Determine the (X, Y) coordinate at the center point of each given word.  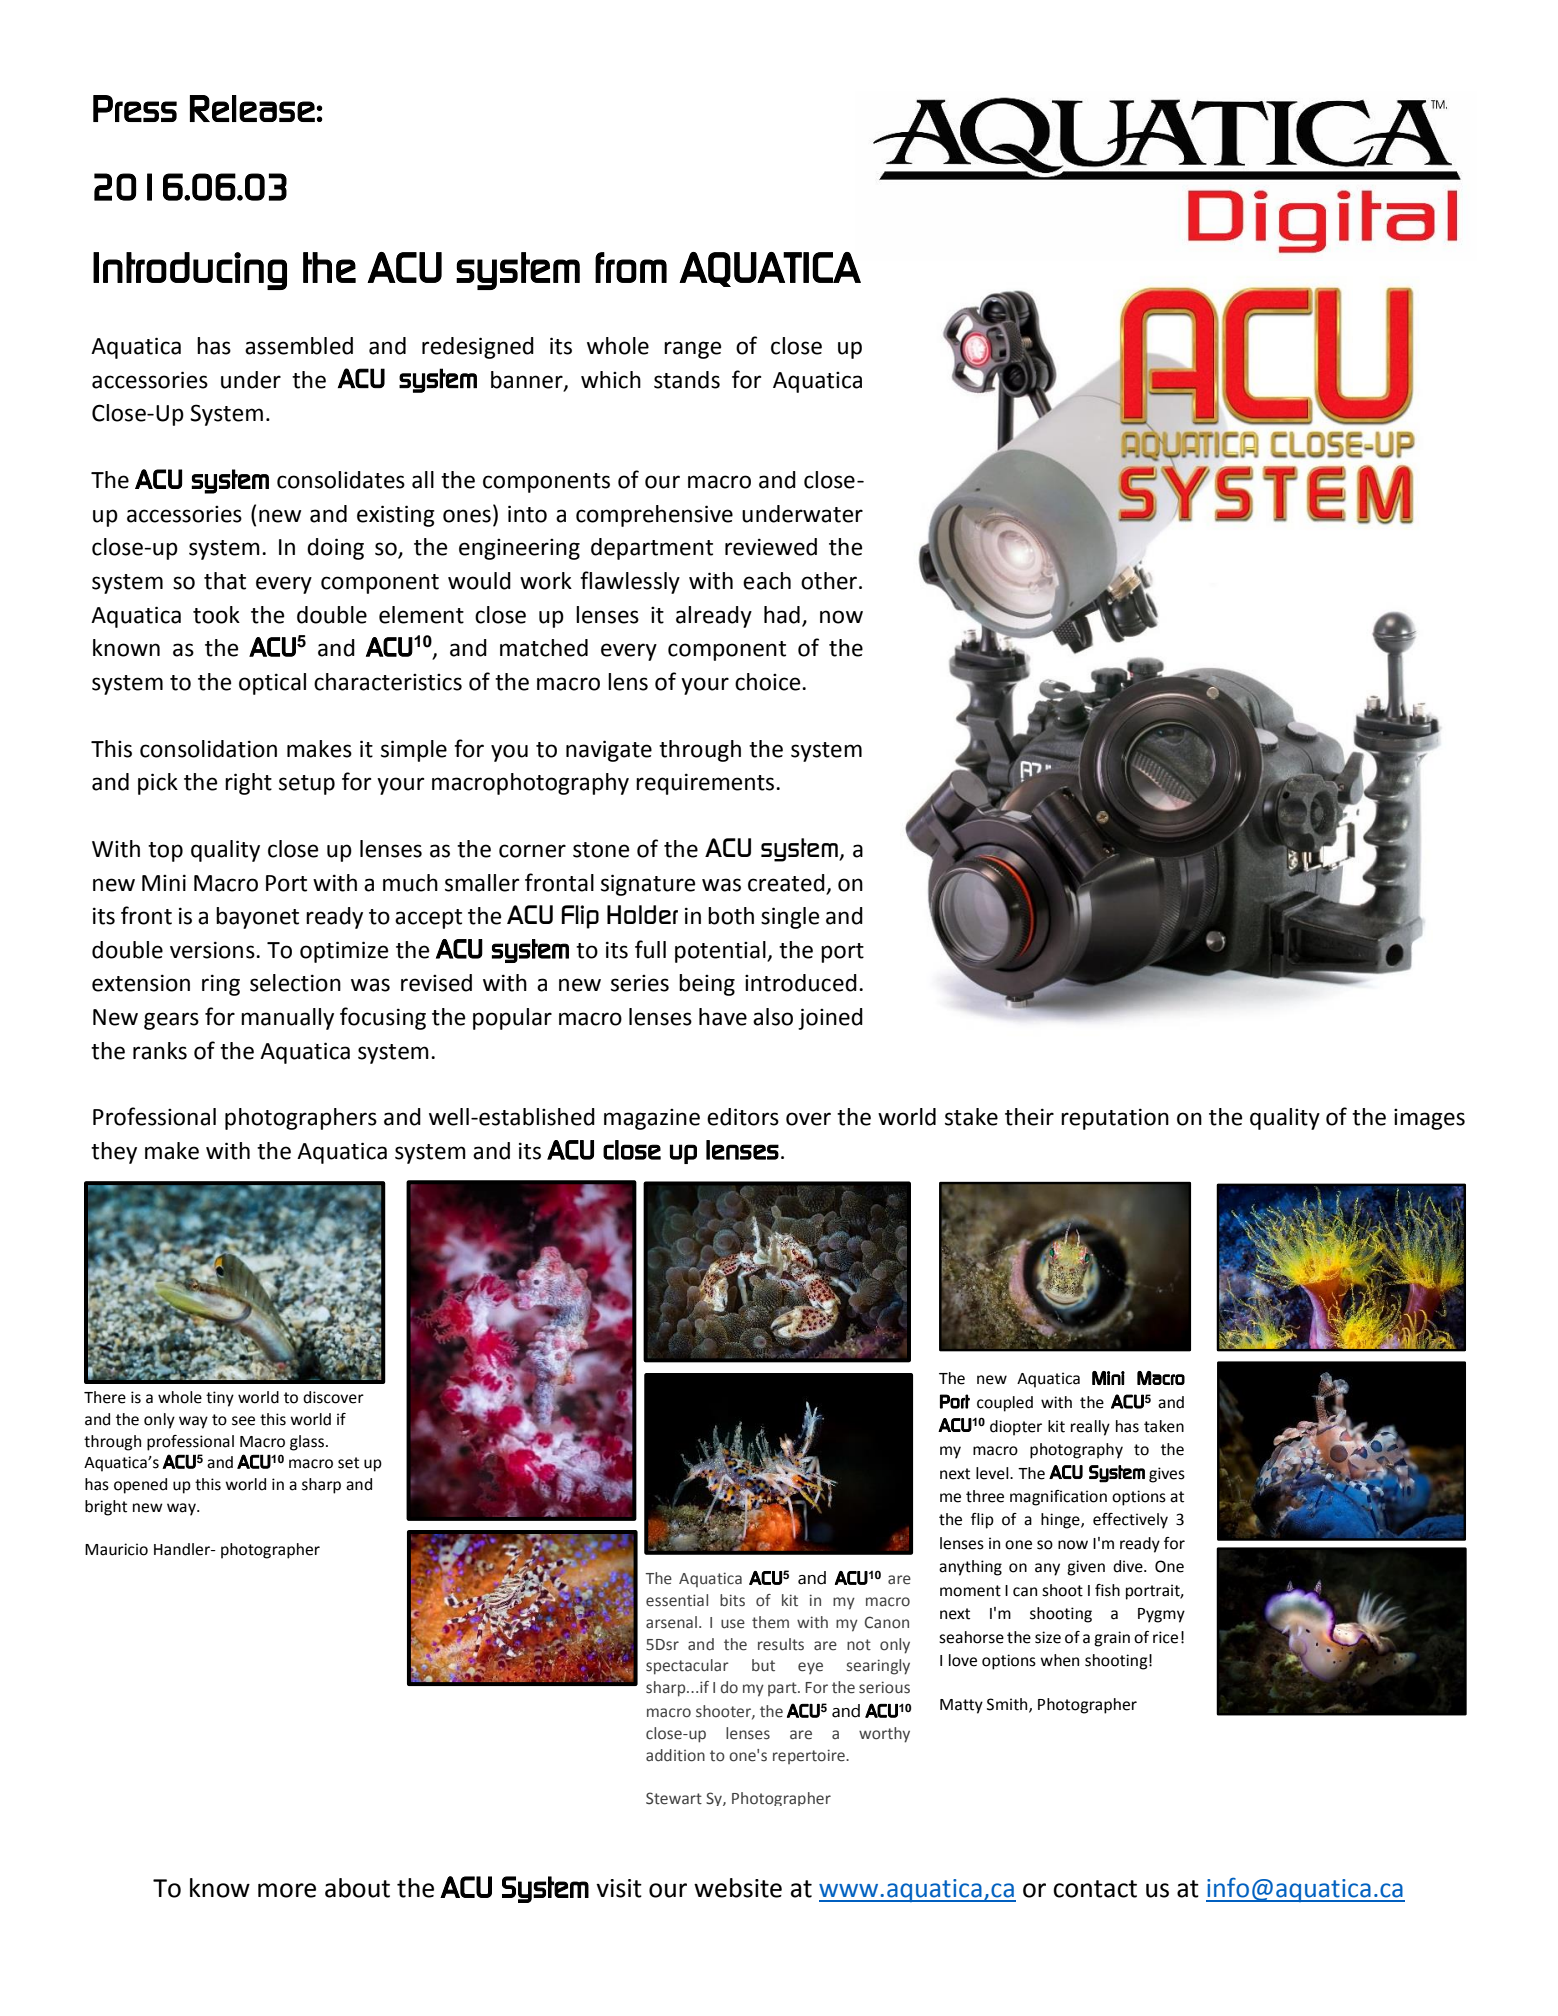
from (631, 267)
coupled (1005, 1404)
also (773, 1017)
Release (252, 108)
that (225, 581)
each (767, 581)
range (692, 350)
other (830, 581)
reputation (1115, 1119)
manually (287, 1019)
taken (1164, 1426)
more (287, 1890)
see (243, 1421)
